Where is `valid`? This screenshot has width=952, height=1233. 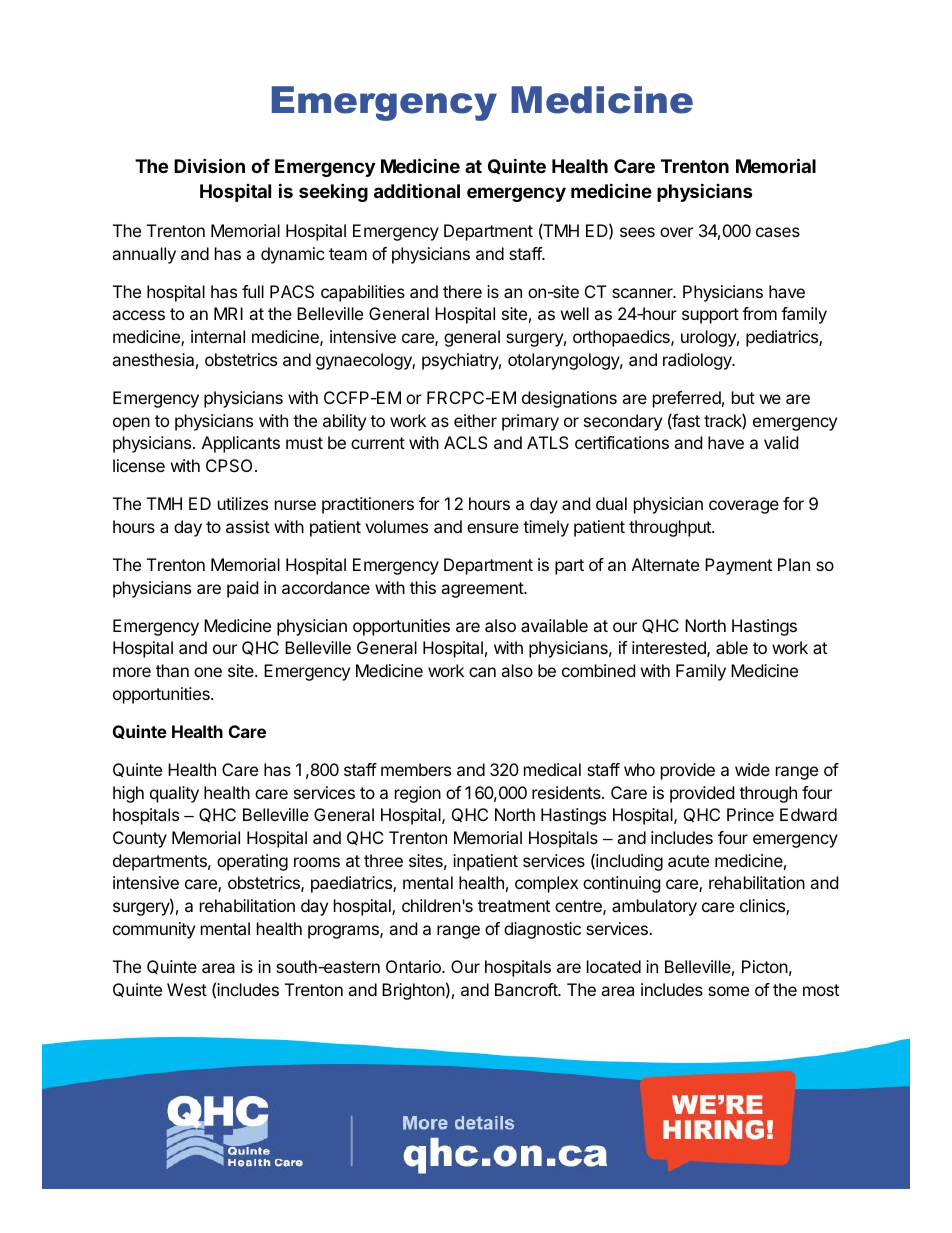 valid is located at coordinates (781, 442).
